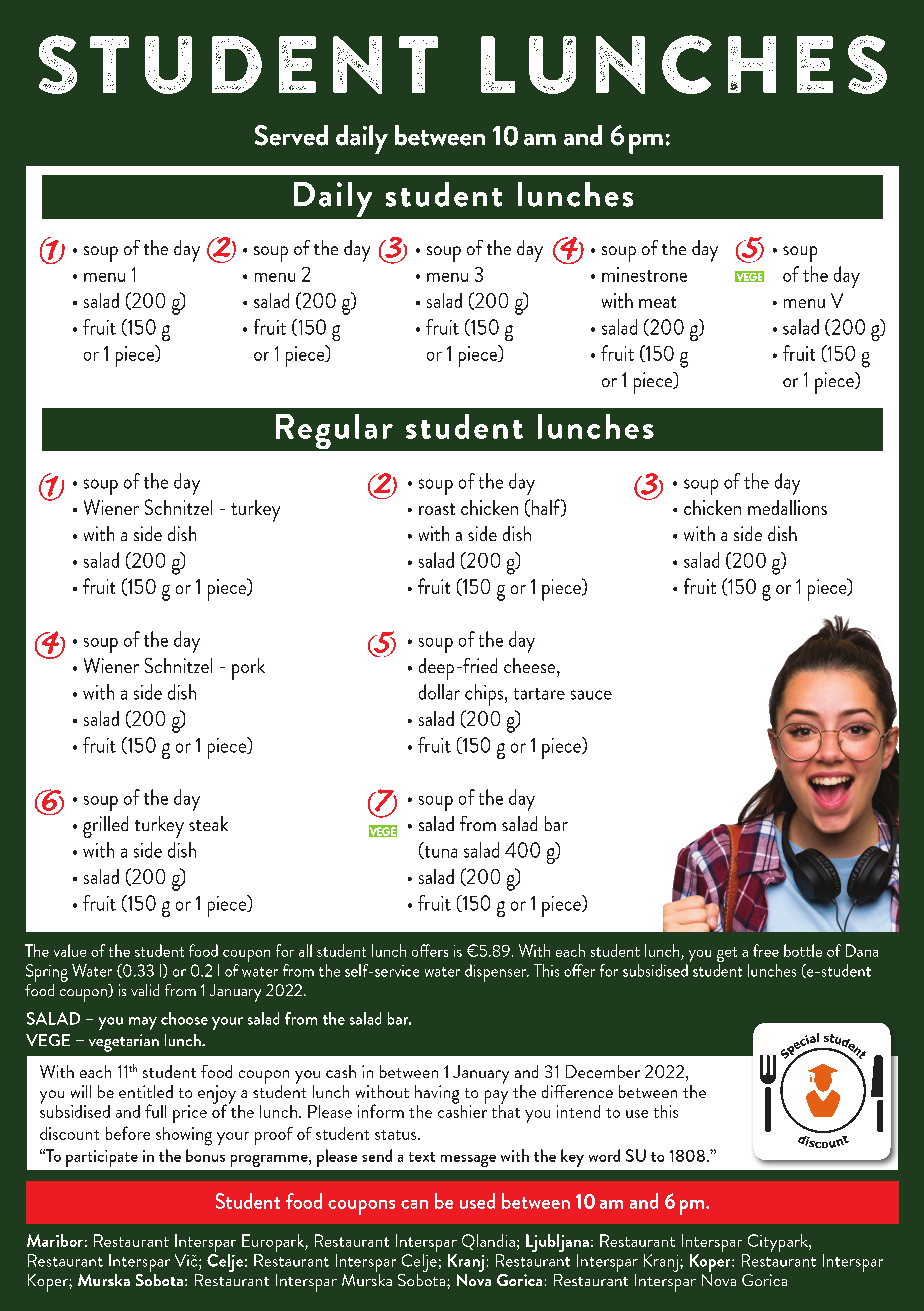  Describe the element at coordinates (477, 1201) in the screenshot. I see `used` at that location.
